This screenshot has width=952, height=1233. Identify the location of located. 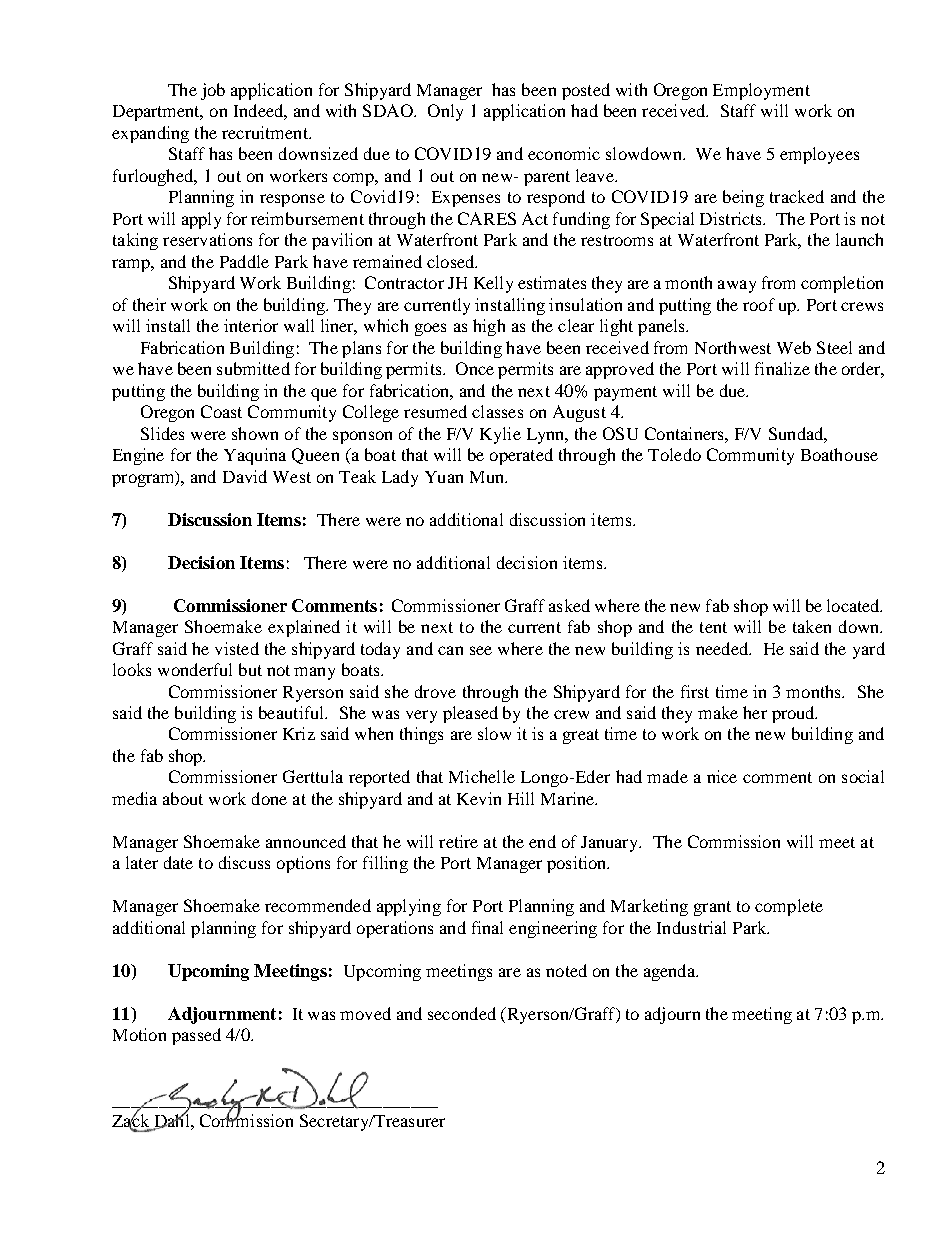
(854, 605).
